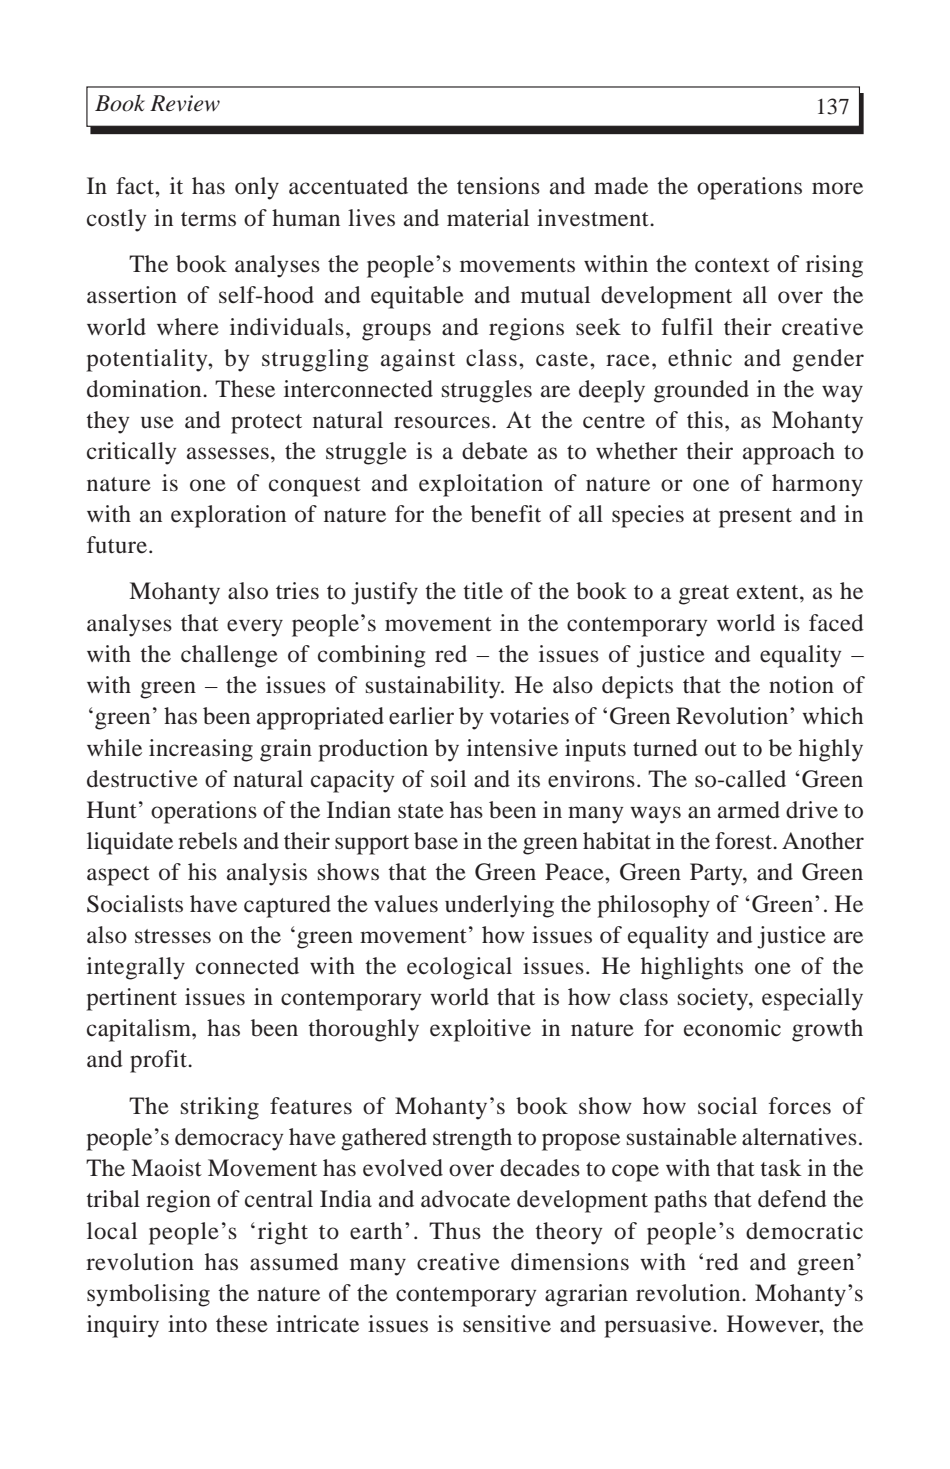 This screenshot has height=1469, width=950. What do you see at coordinates (434, 687) in the screenshot?
I see `sustainability` at bounding box center [434, 687].
